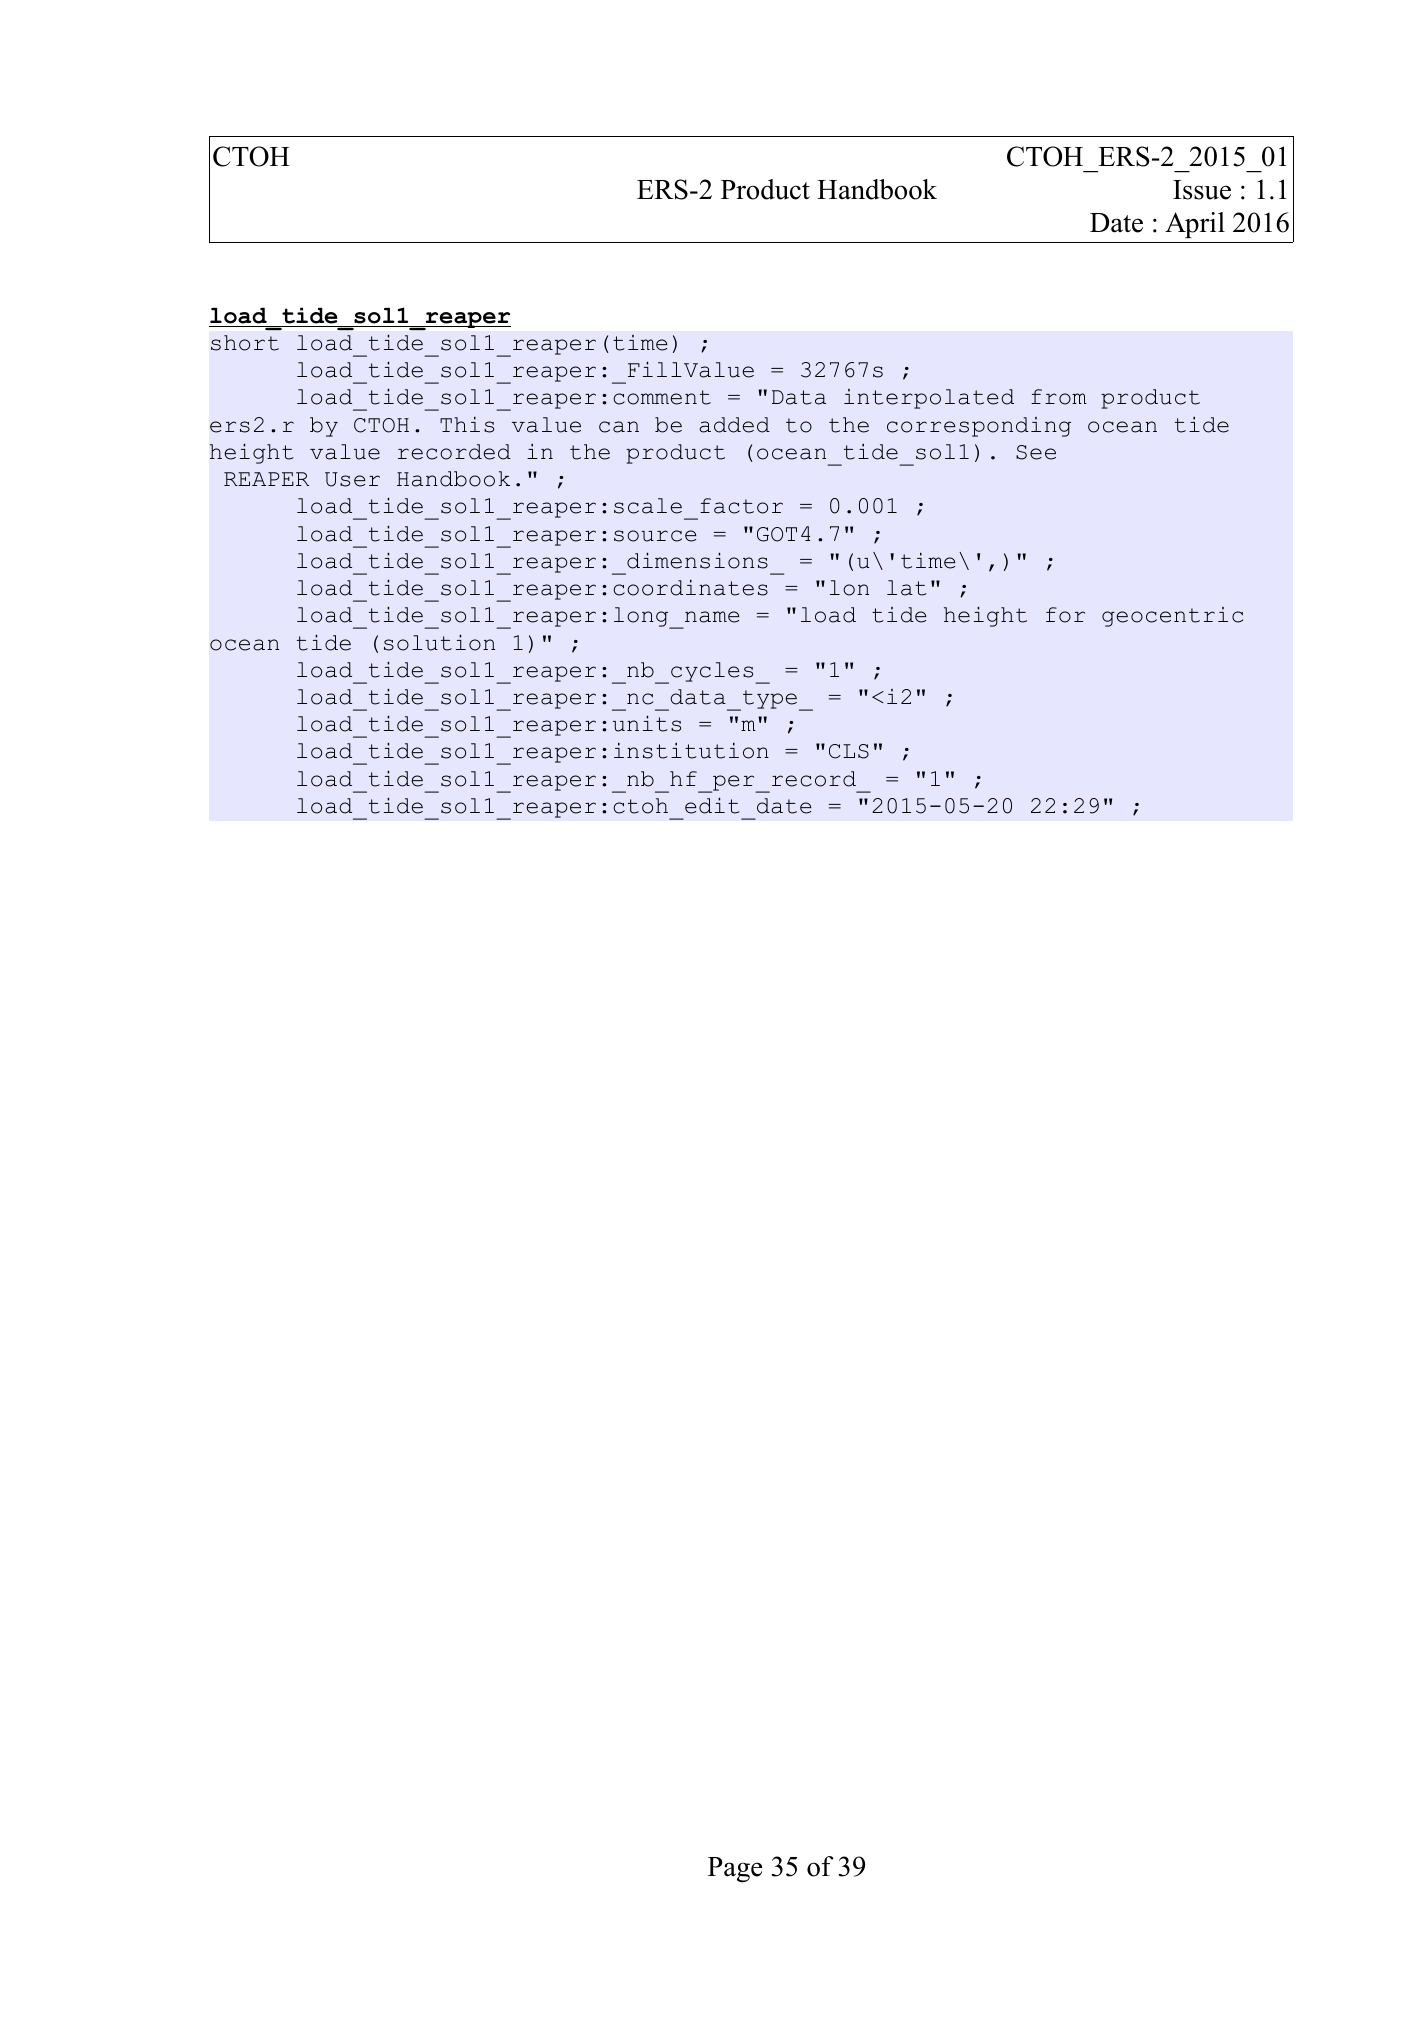  Describe the element at coordinates (735, 1870) in the screenshot. I see `Page` at that location.
